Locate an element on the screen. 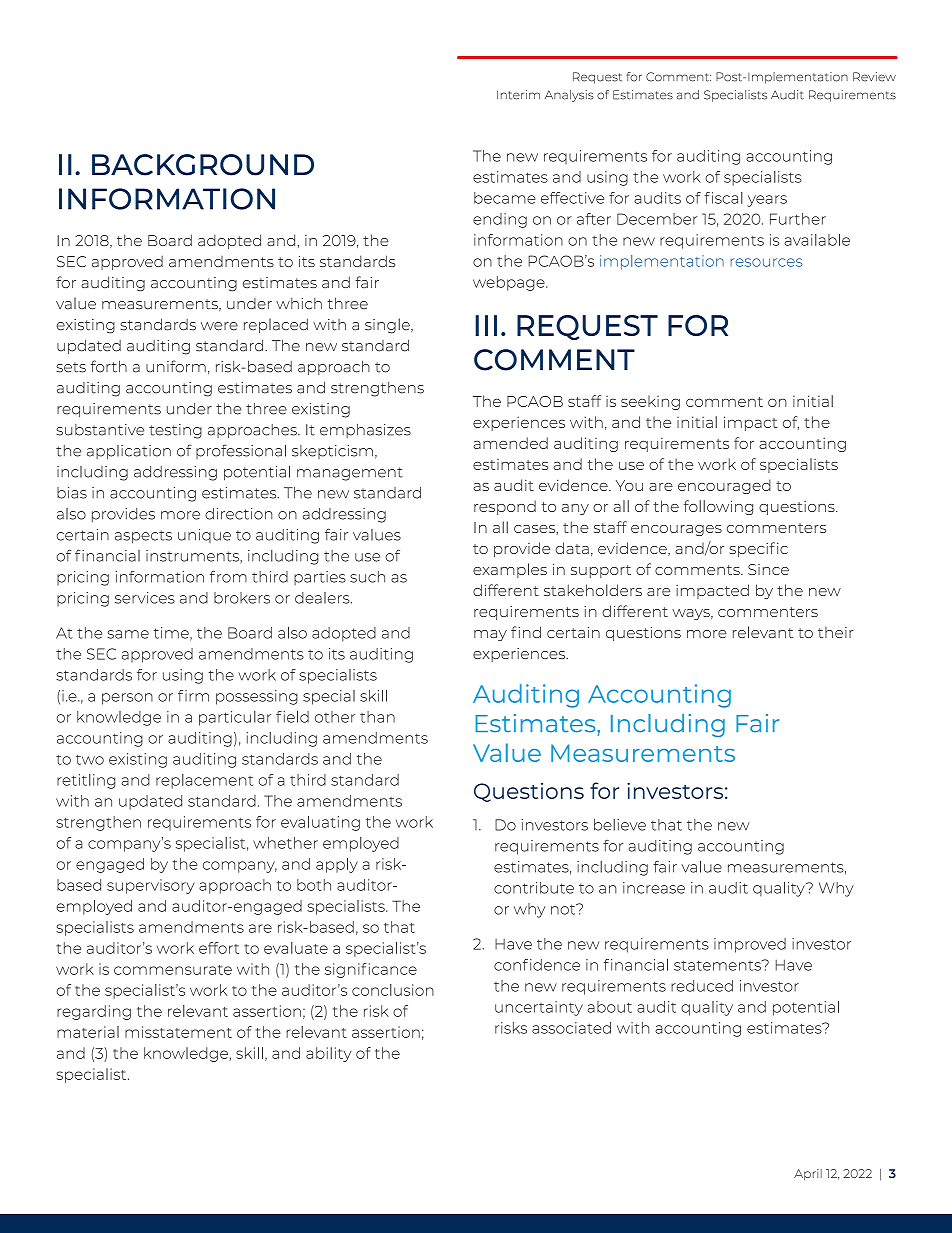 This screenshot has height=1233, width=952. Review is located at coordinates (874, 77).
